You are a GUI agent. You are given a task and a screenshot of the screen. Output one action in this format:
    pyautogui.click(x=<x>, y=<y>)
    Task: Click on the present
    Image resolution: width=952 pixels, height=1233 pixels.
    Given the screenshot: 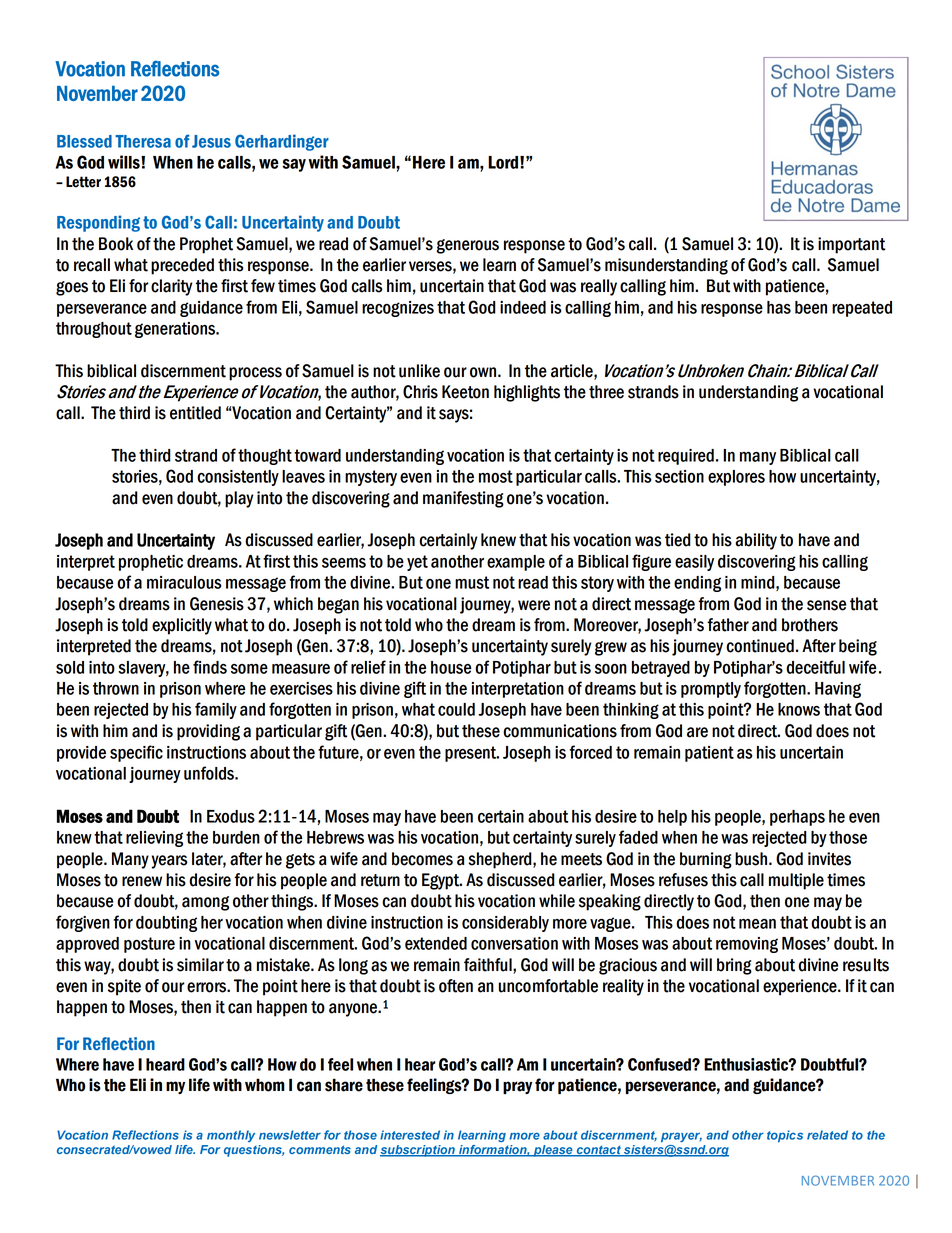 What is the action you would take?
    pyautogui.click(x=471, y=754)
